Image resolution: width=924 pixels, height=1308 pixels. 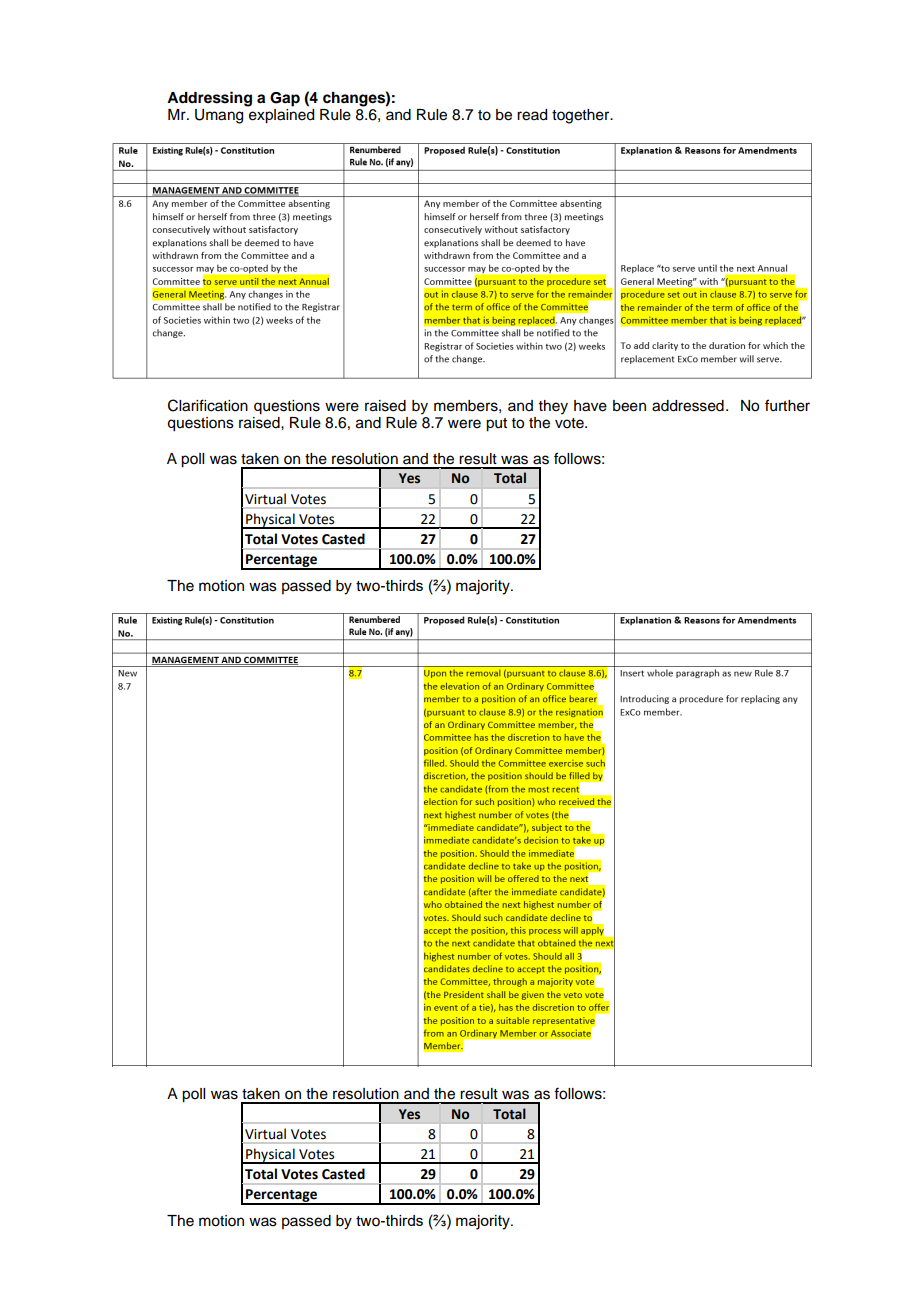 I want to click on addressed, so click(x=688, y=406).
